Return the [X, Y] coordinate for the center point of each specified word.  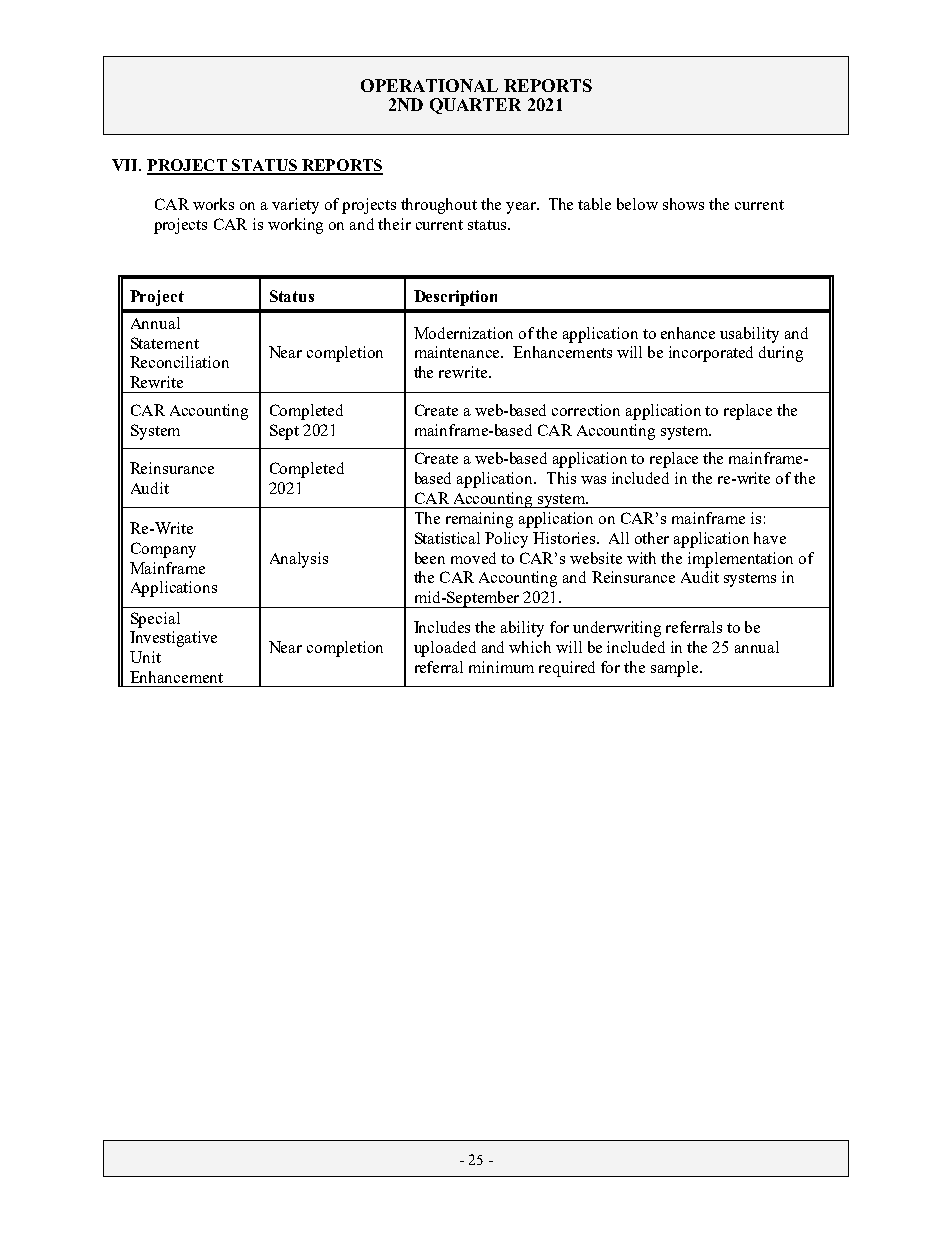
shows [683, 204]
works [213, 204]
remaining [479, 520]
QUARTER [475, 106]
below [637, 204]
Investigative [173, 639]
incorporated [711, 354]
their [394, 224]
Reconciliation [179, 362]
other [652, 538]
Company [163, 550]
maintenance [458, 352]
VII [126, 165]
